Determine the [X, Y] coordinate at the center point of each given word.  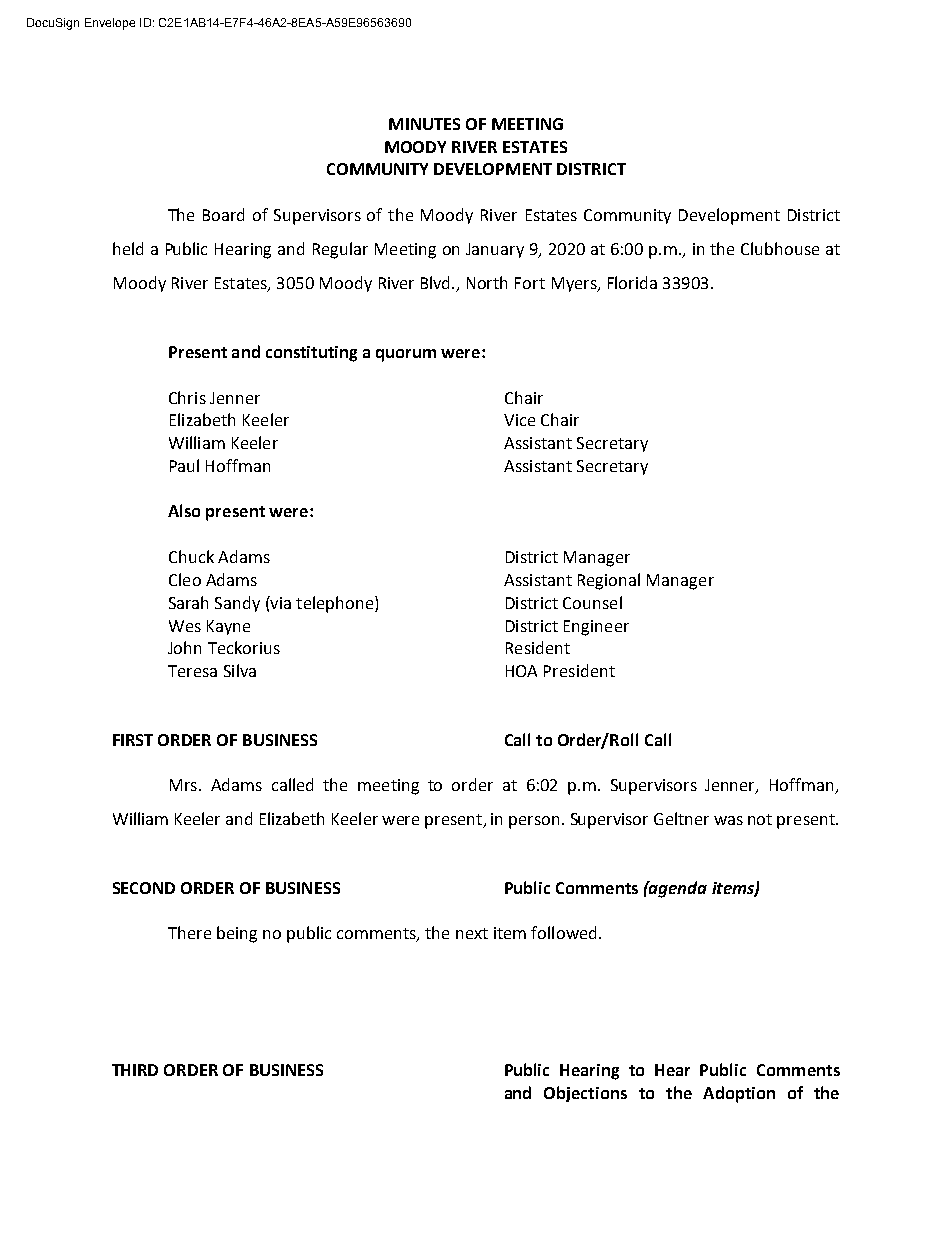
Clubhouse [780, 248]
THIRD [135, 1070]
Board [223, 214]
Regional [609, 581]
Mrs [185, 785]
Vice [519, 420]
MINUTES [424, 124]
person [534, 822]
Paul [184, 465]
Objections [585, 1094]
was [728, 820]
